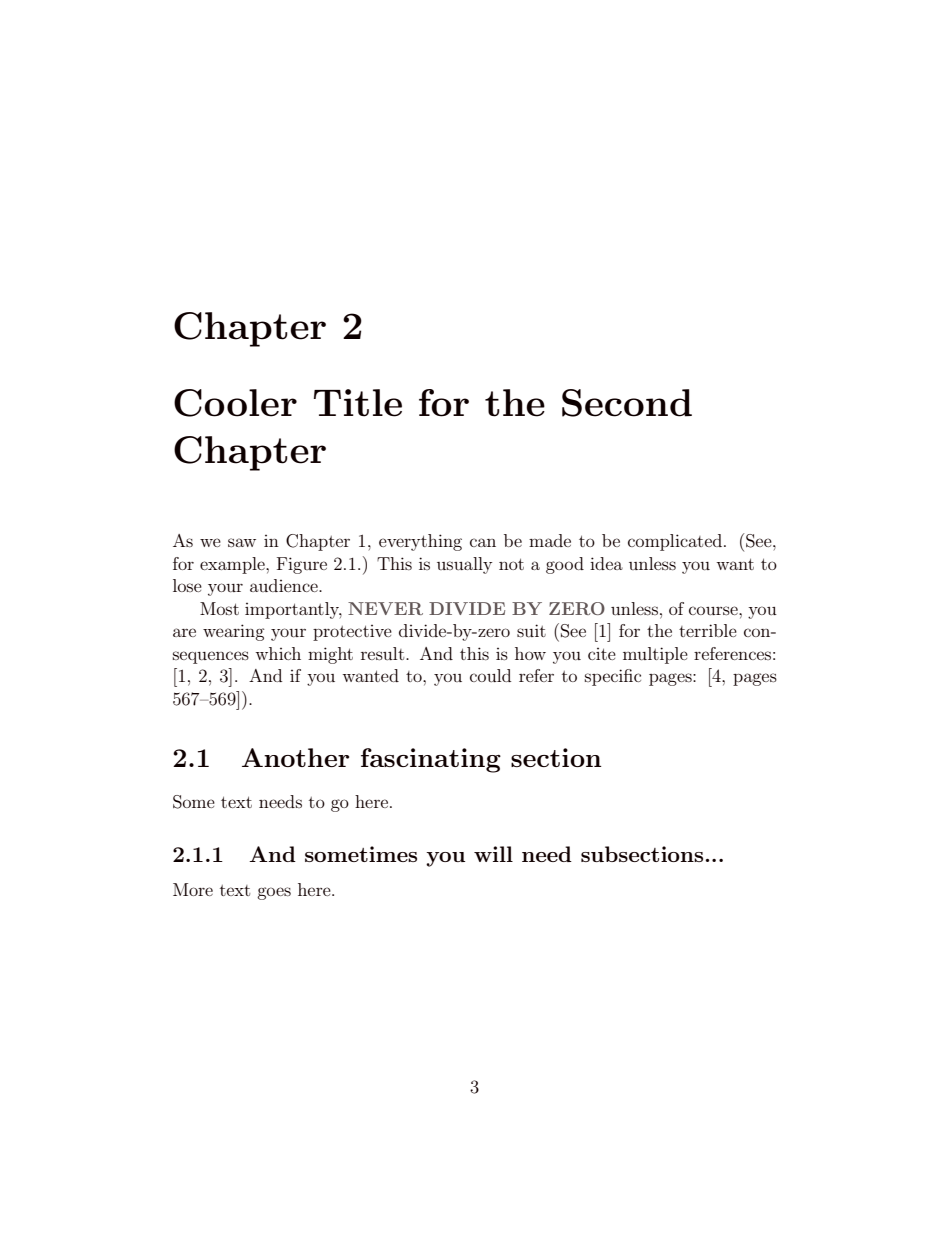 The height and width of the page is (1233, 952). I want to click on Second, so click(627, 403).
